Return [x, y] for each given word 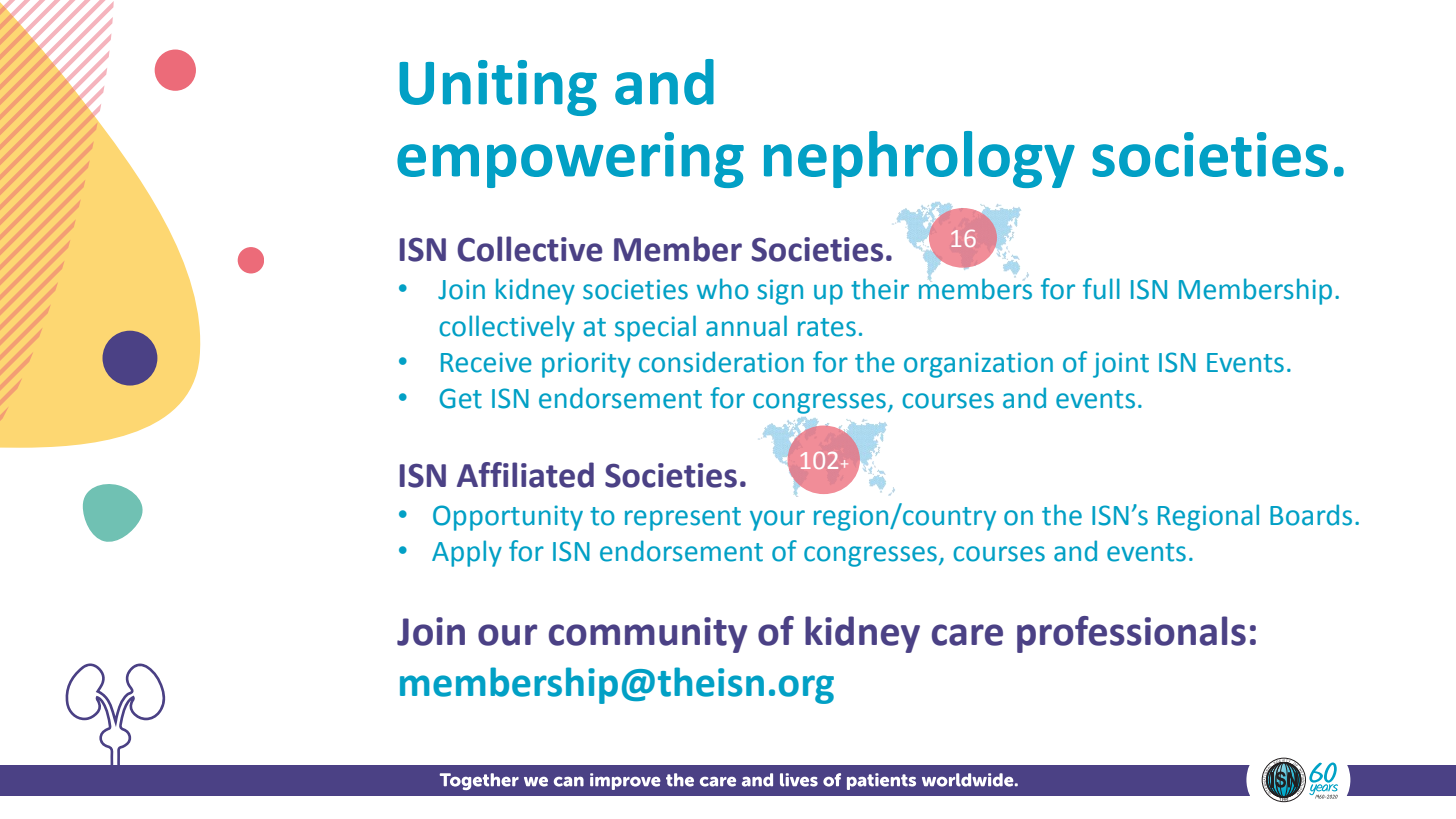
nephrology [919, 159]
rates [827, 327]
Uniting [498, 88]
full [1101, 289]
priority [586, 365]
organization [978, 365]
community [648, 635]
